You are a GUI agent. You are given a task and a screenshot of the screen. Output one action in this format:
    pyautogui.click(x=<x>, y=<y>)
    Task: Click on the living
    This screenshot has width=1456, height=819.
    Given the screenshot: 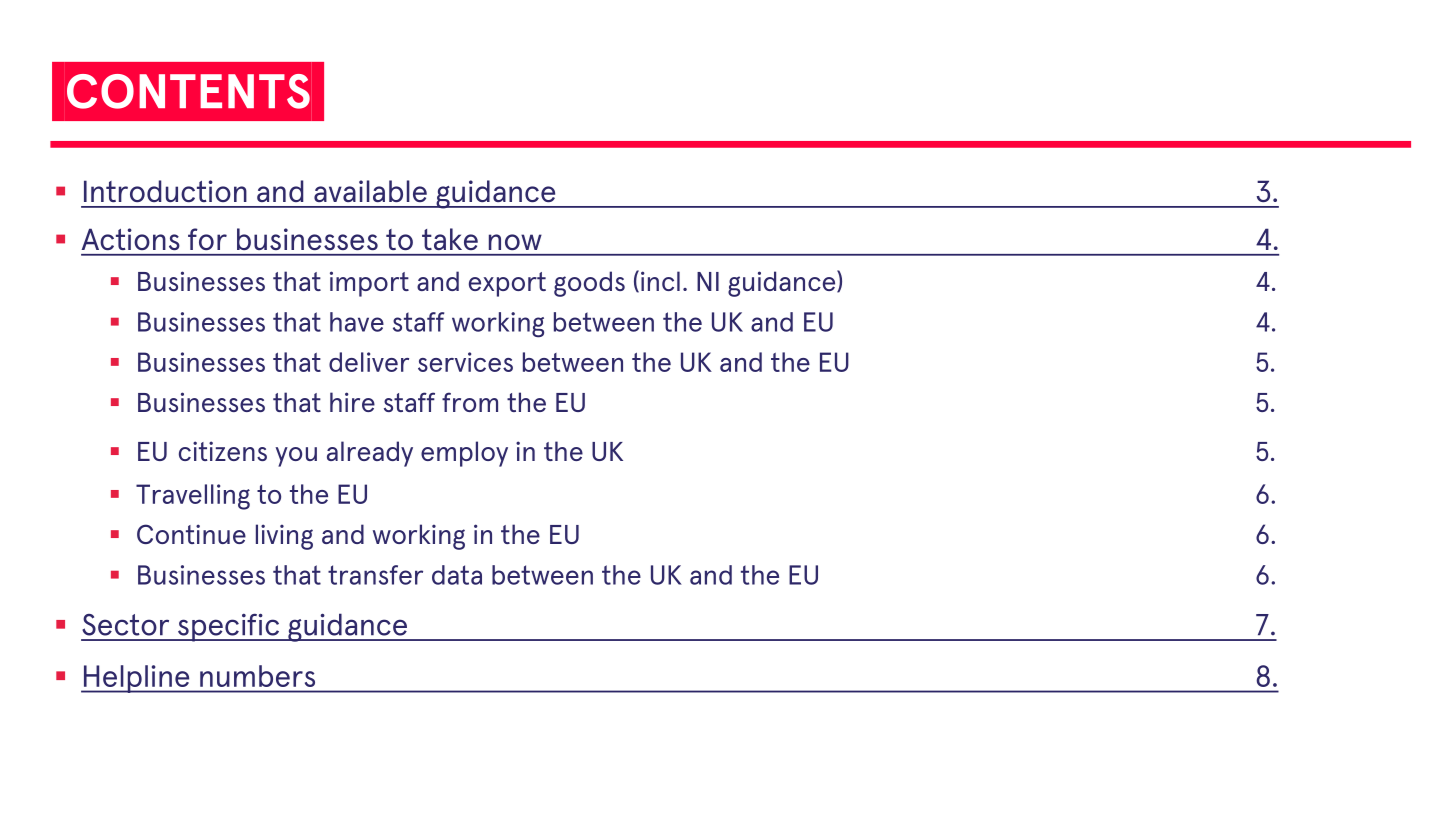 What is the action you would take?
    pyautogui.click(x=284, y=537)
